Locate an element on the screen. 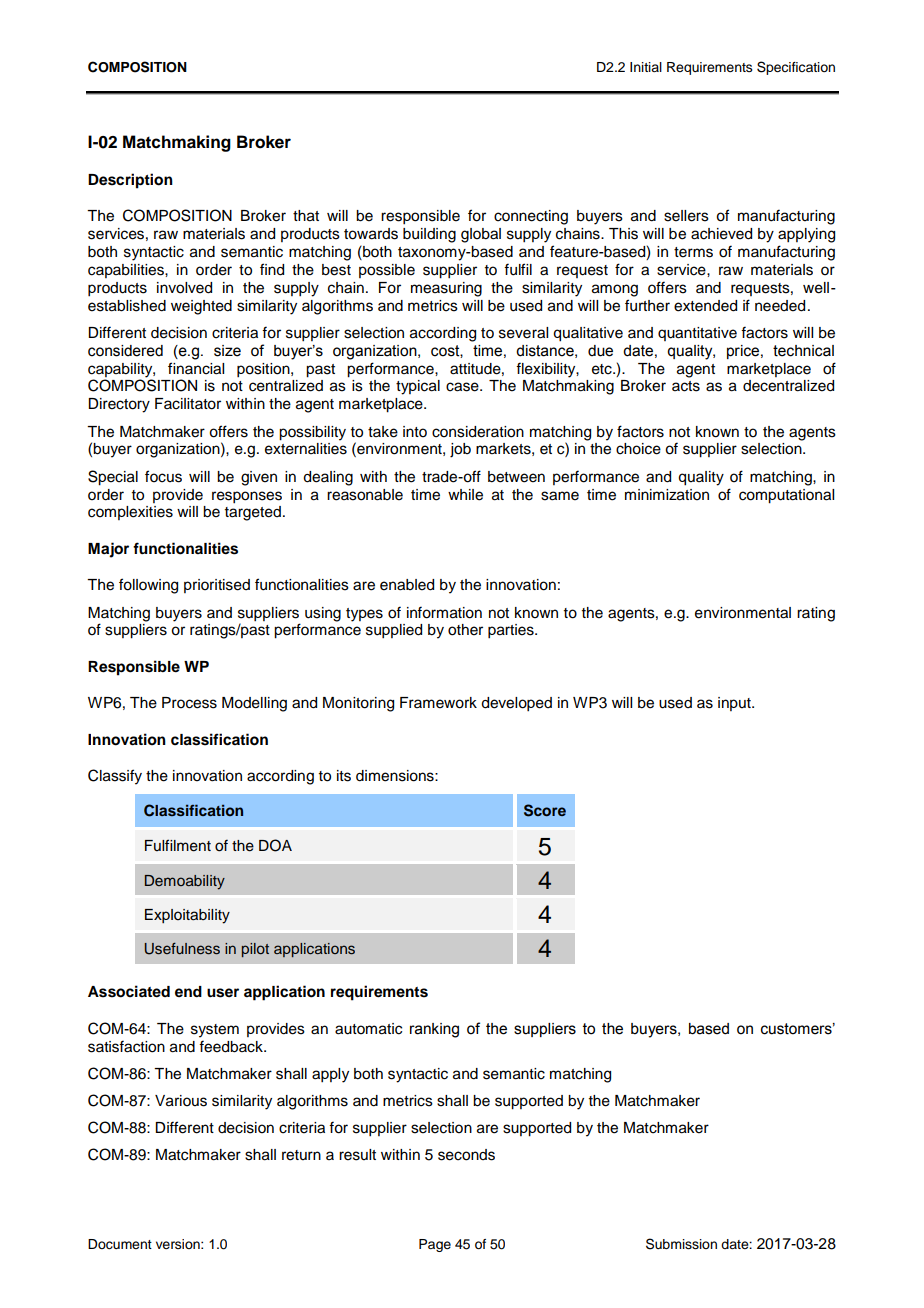  job is located at coordinates (460, 450).
